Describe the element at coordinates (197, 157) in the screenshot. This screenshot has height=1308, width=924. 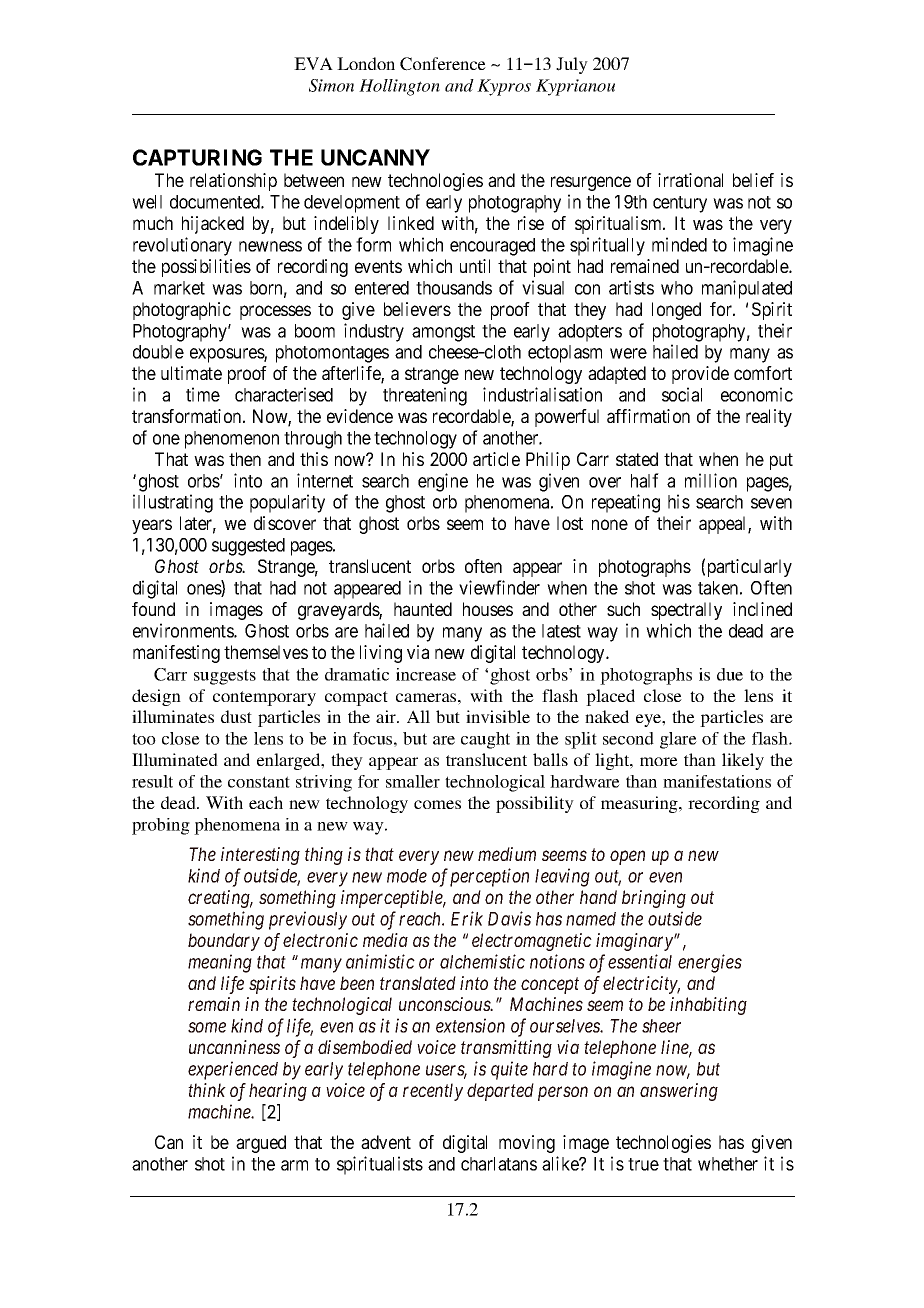
I see `CAPTURING` at that location.
